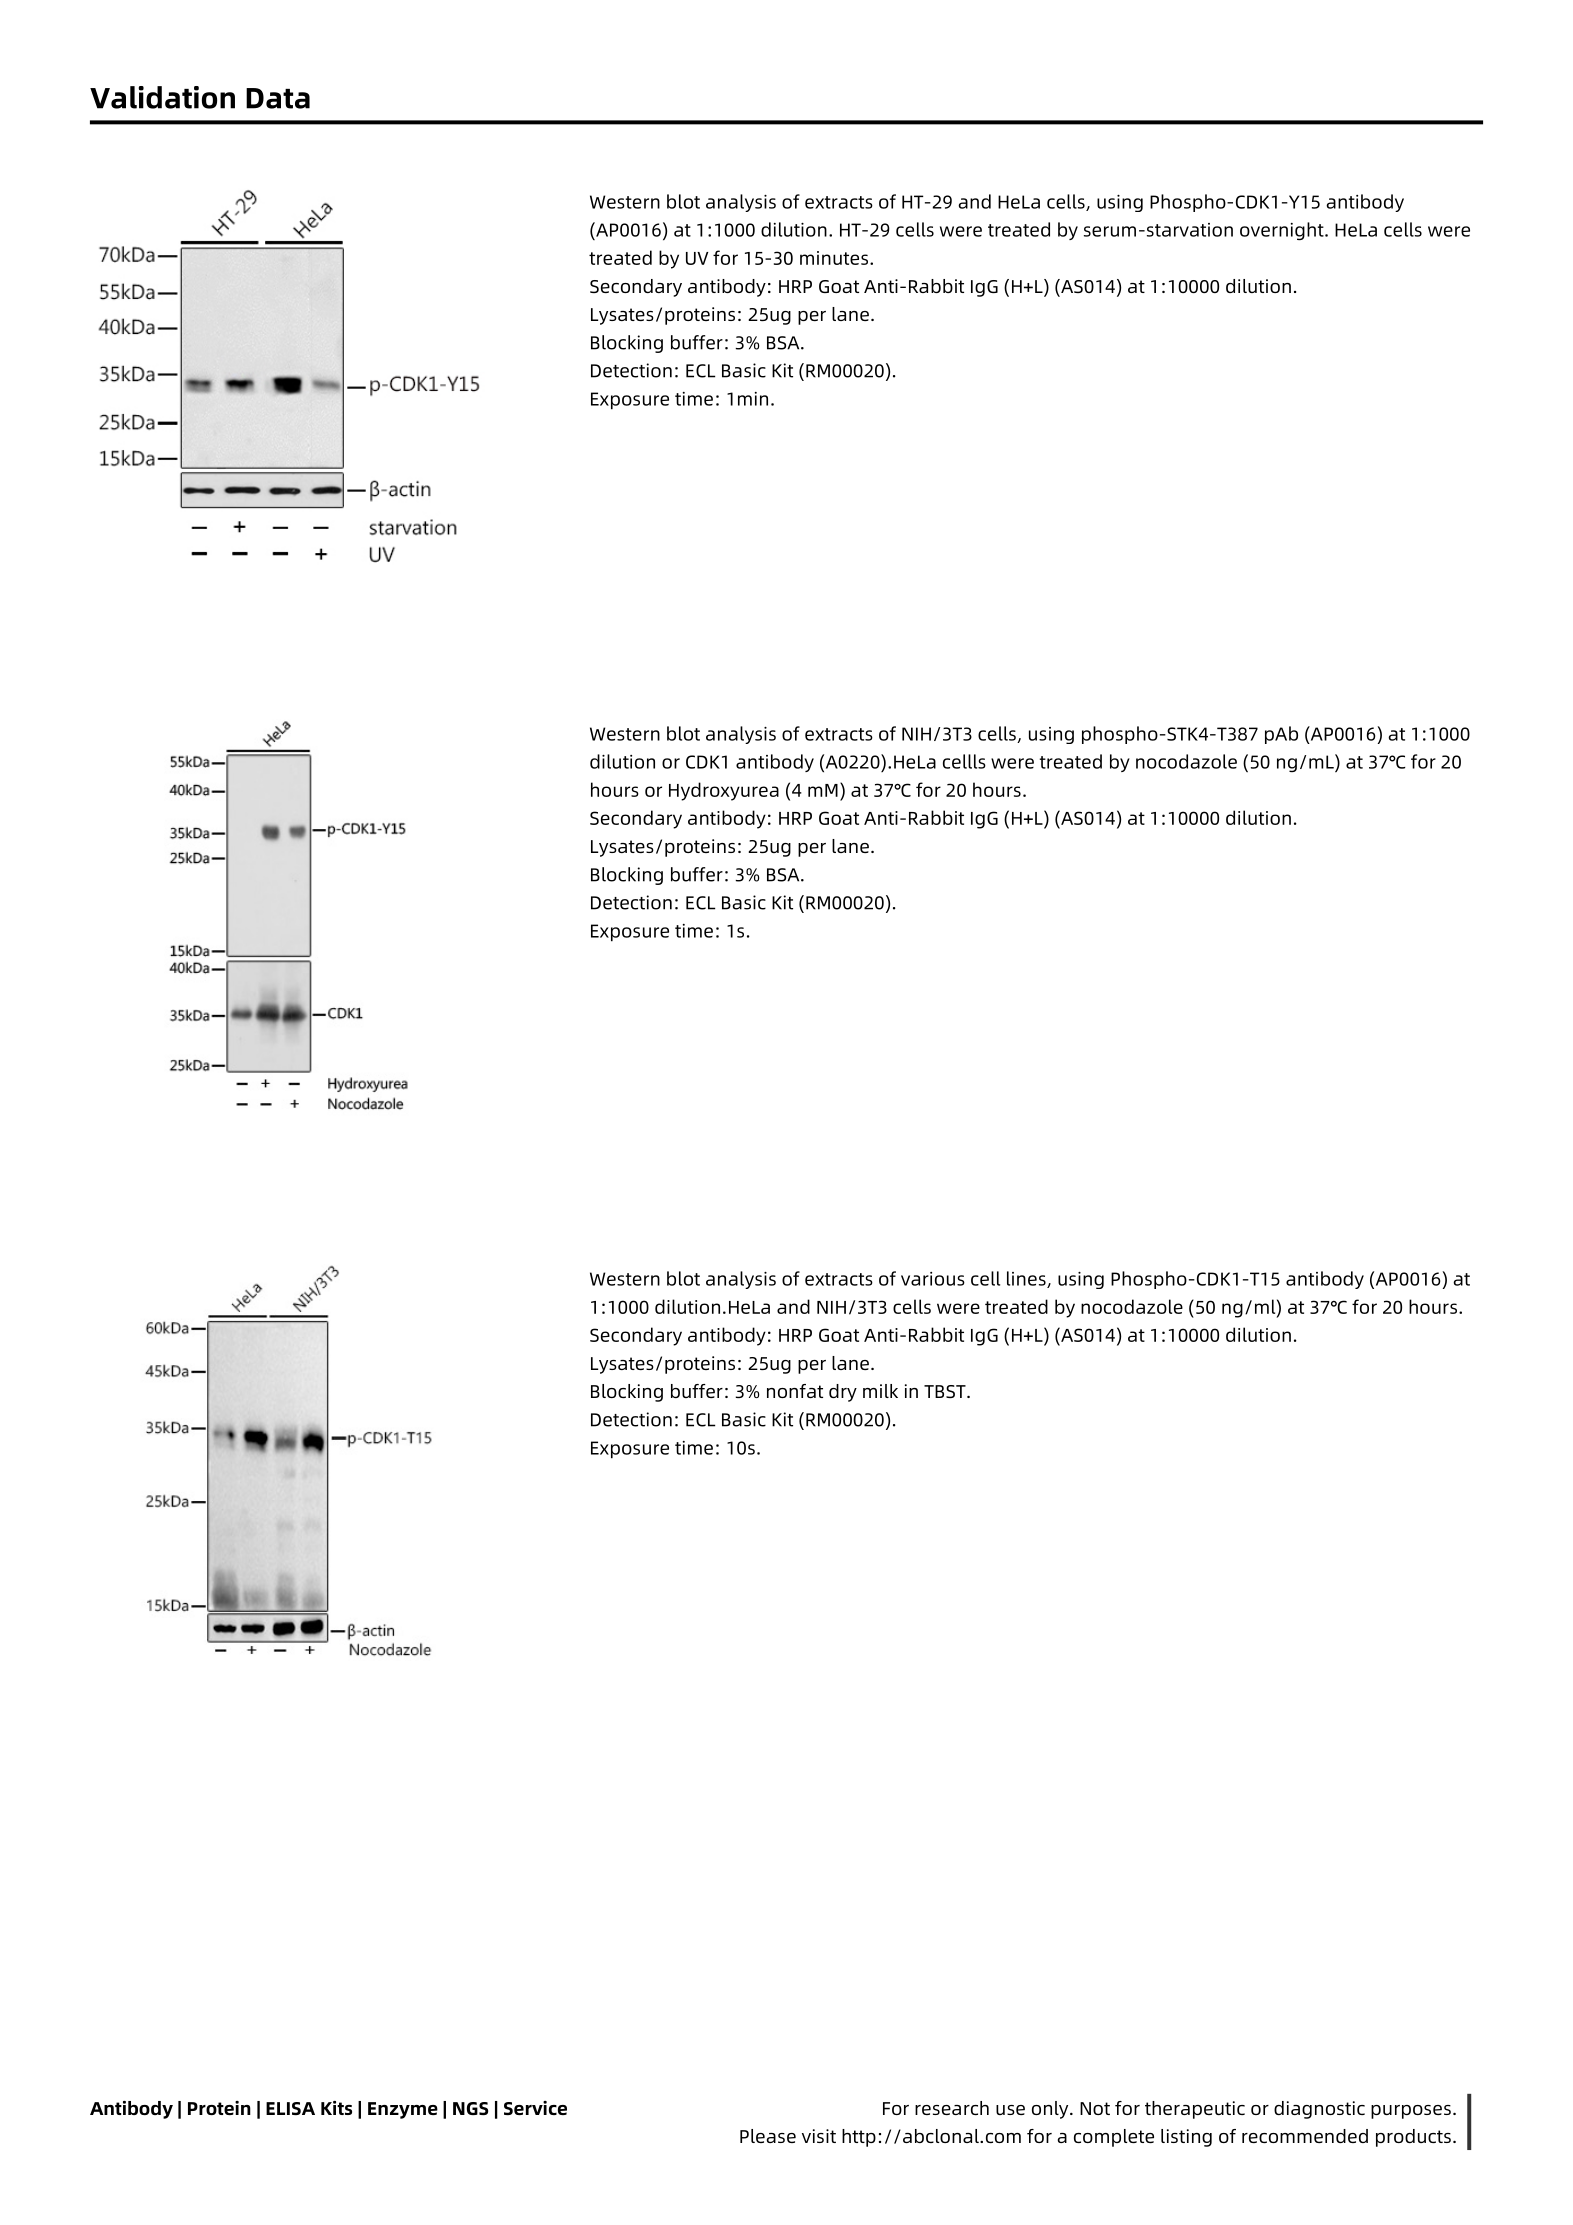 This screenshot has height=2225, width=1573. I want to click on minutes, so click(834, 258).
